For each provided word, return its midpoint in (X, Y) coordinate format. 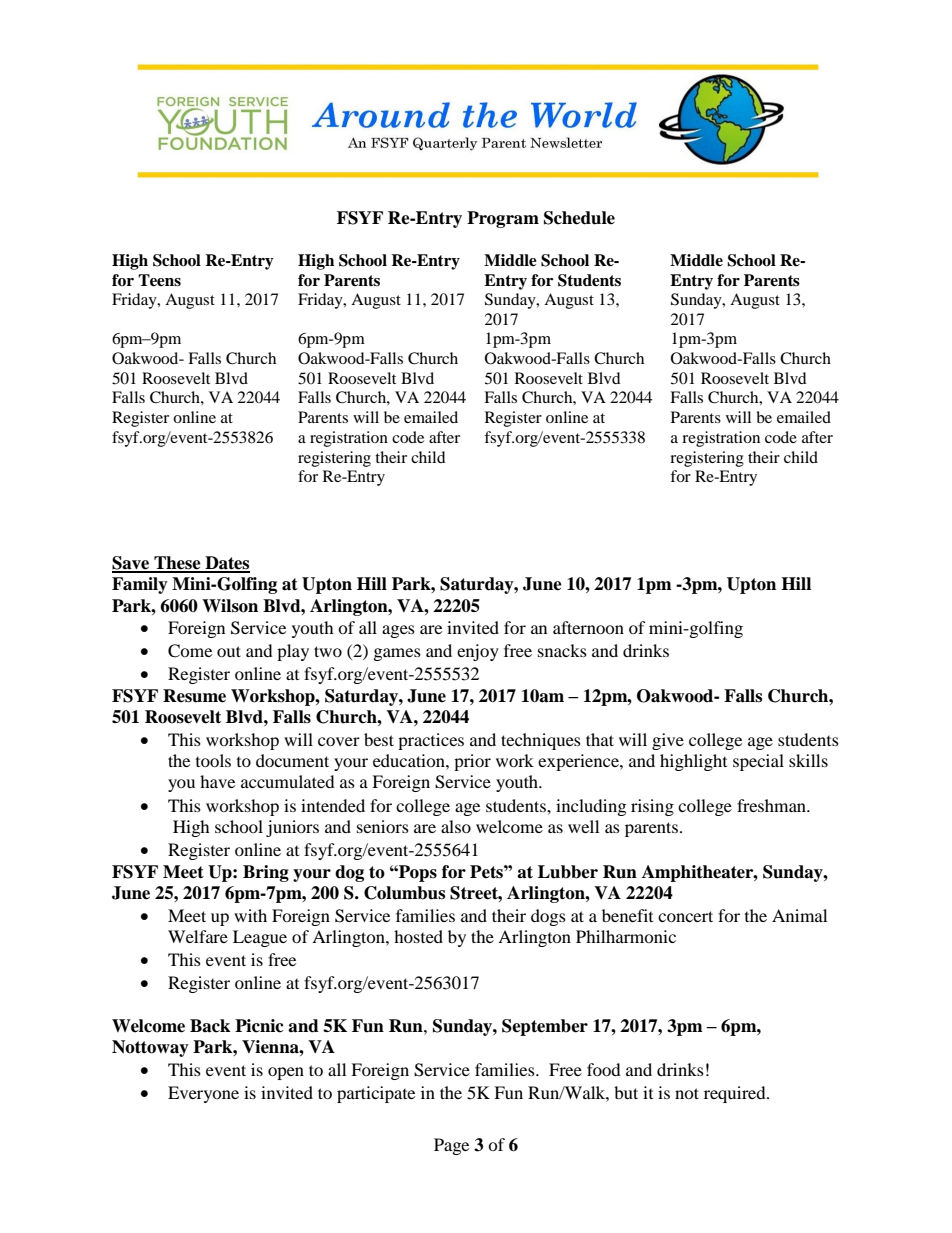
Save (132, 564)
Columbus (404, 893)
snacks (562, 650)
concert (685, 916)
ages (398, 631)
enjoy (478, 652)
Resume (194, 696)
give (668, 741)
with (250, 915)
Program (503, 219)
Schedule (579, 218)
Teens (159, 280)
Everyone (203, 1094)
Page (451, 1146)
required (736, 1094)
